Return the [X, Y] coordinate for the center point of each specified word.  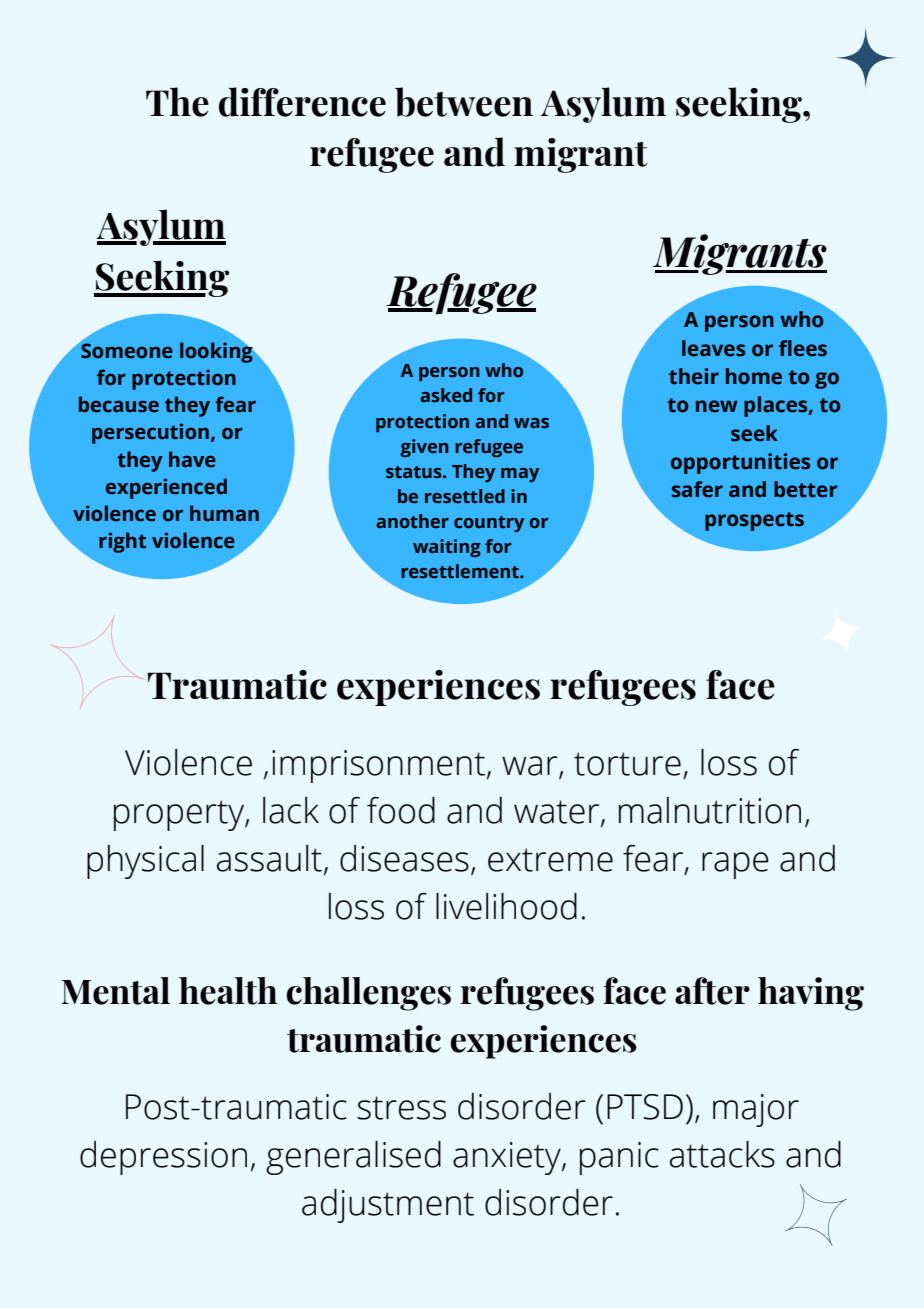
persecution [150, 433]
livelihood [506, 906]
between [464, 102]
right [122, 542]
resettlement [461, 571]
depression [163, 1158]
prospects [754, 521]
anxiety [508, 1158]
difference [302, 102]
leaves [713, 348]
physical [145, 862]
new [717, 406]
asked [446, 395]
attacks [722, 1154]
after [712, 991]
